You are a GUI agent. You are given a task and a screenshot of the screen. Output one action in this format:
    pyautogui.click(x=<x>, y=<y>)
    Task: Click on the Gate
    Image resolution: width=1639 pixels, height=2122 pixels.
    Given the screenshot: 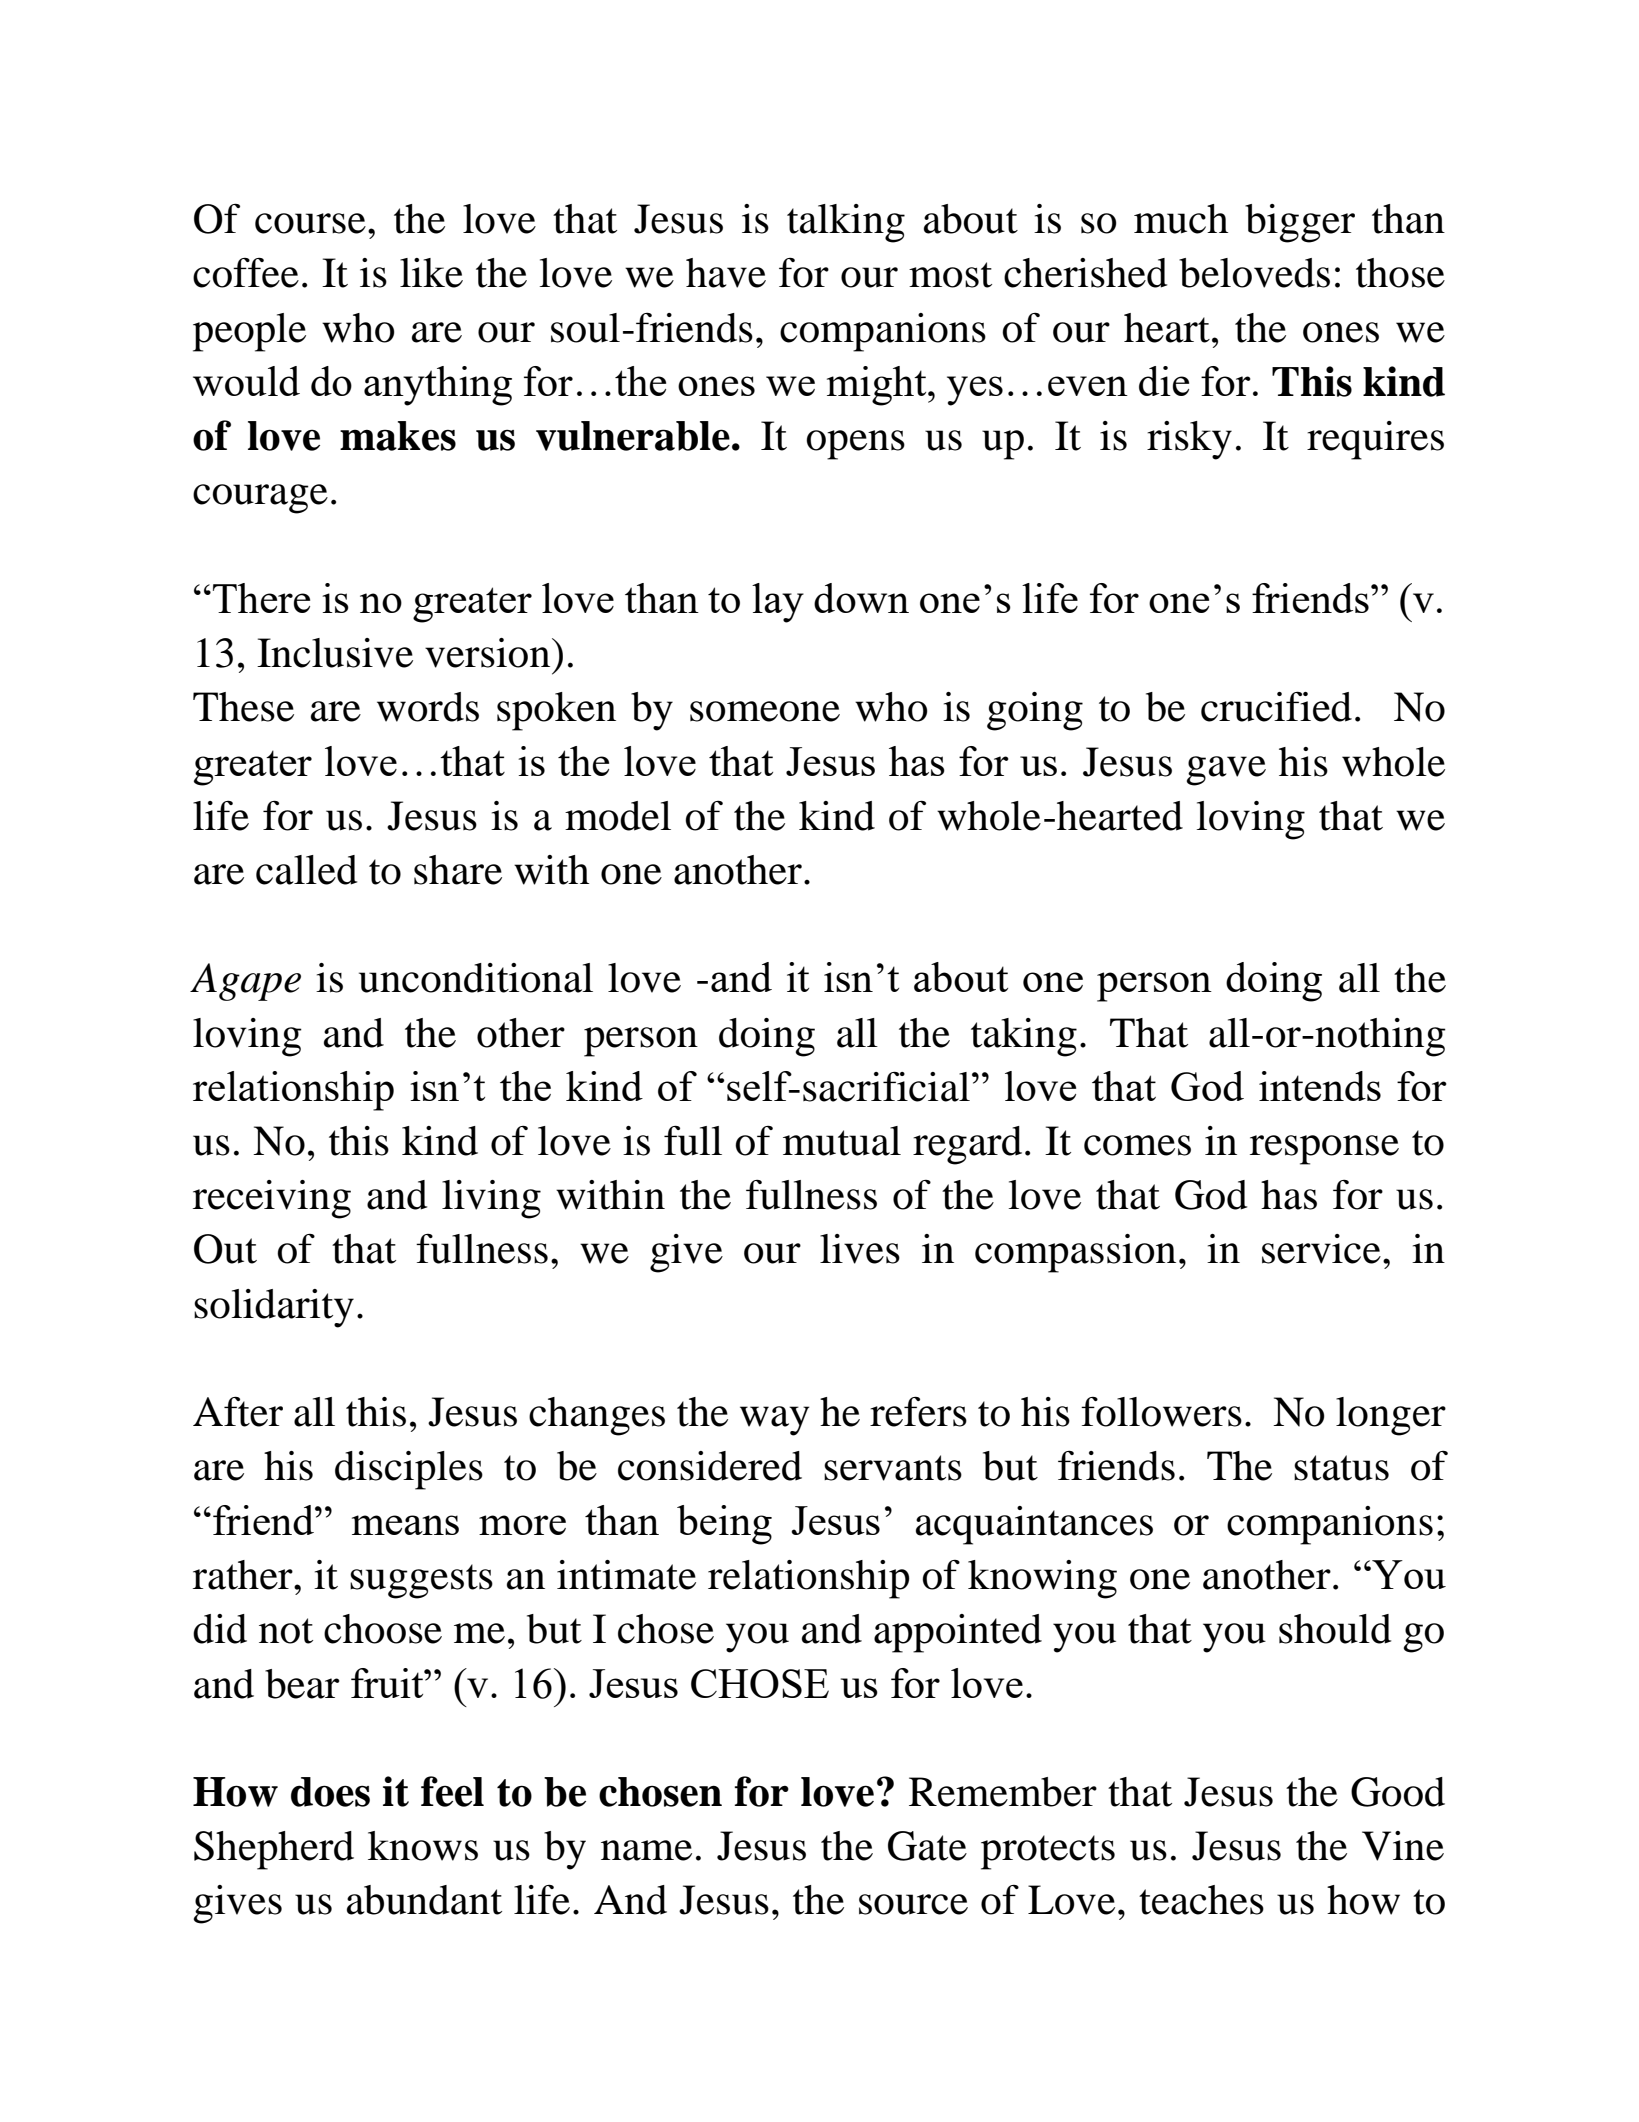 What is the action you would take?
    pyautogui.click(x=927, y=1846)
